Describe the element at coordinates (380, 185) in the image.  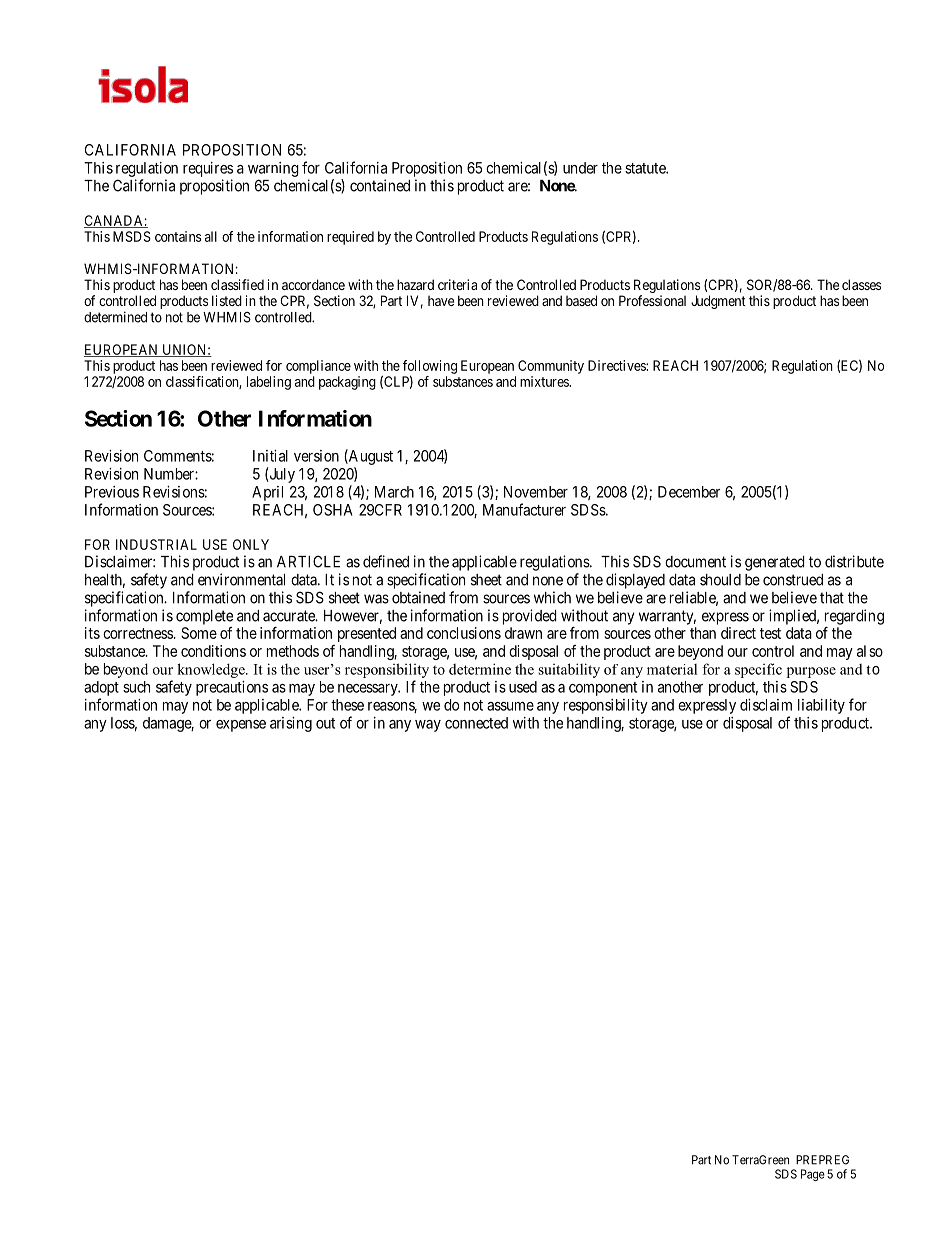
I see `contained` at that location.
